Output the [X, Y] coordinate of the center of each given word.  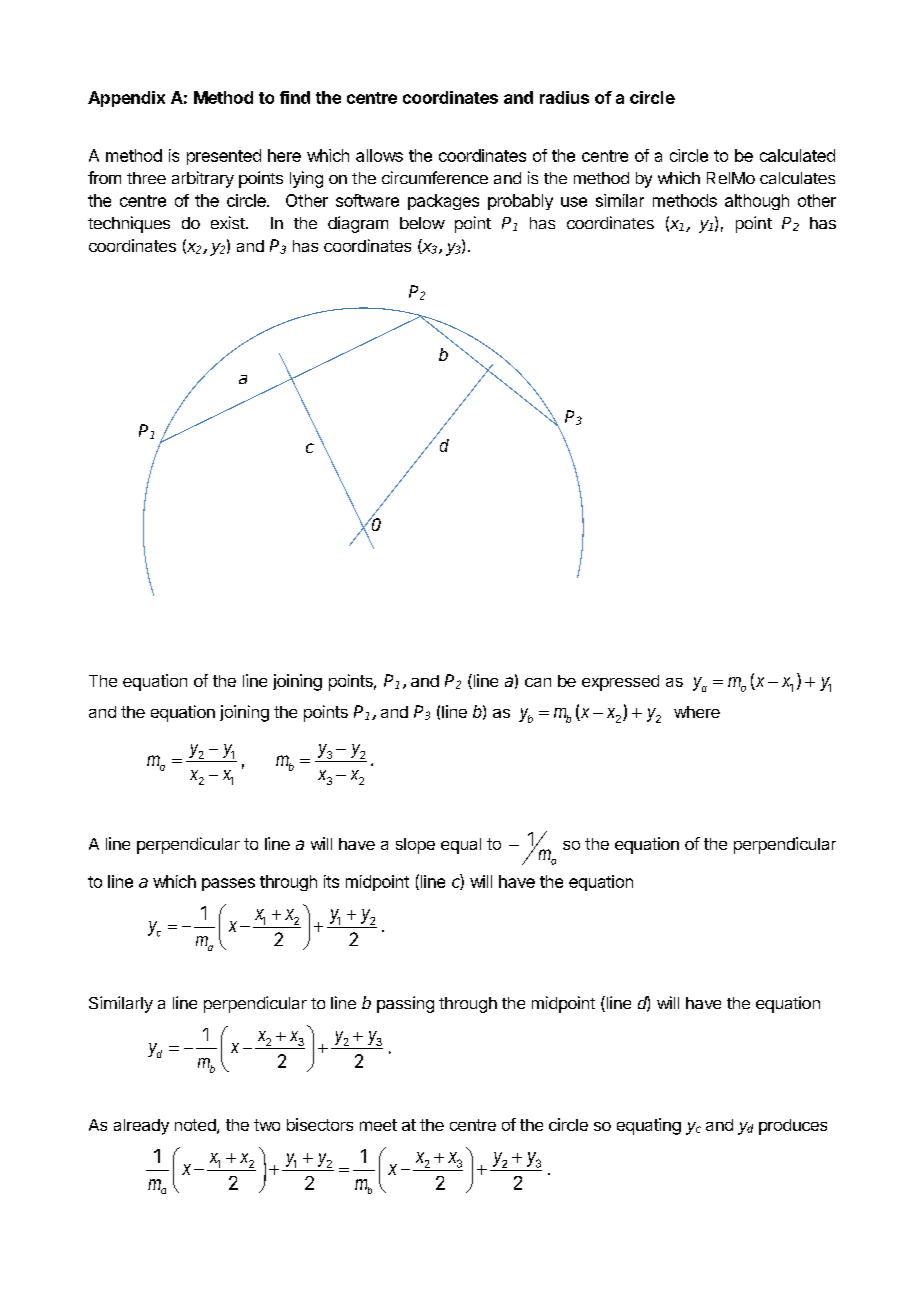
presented [224, 157]
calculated [797, 155]
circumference [435, 177]
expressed [620, 683]
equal [461, 846]
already [141, 1127]
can [538, 682]
